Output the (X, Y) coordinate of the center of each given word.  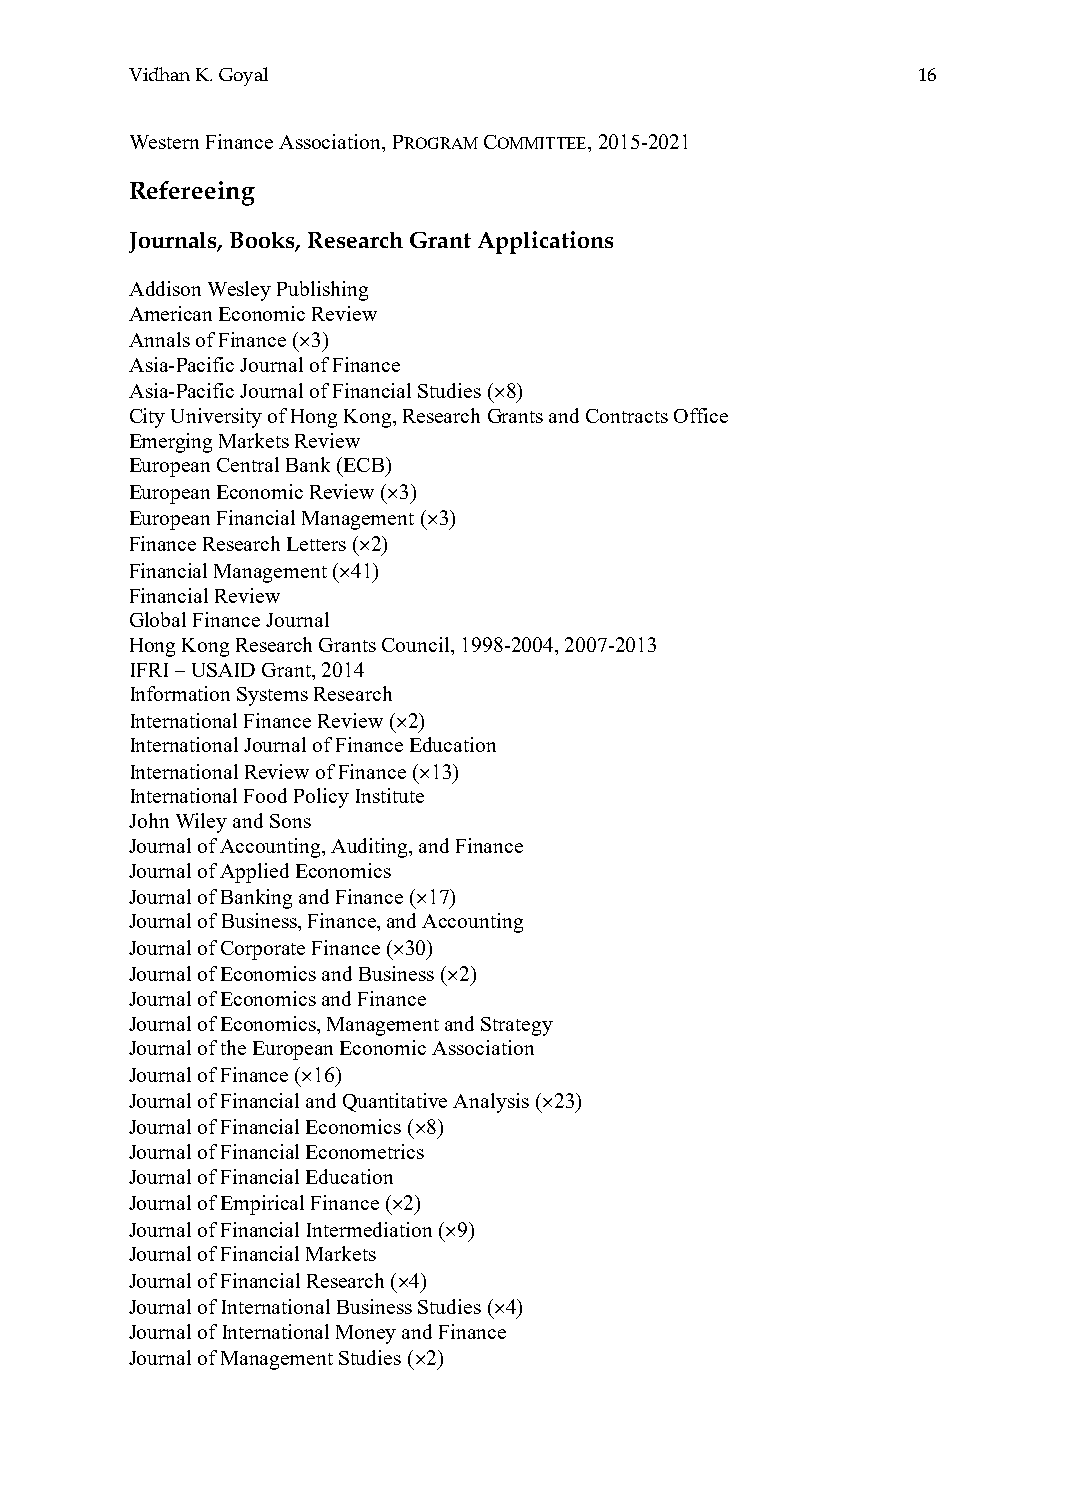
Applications (545, 242)
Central (248, 464)
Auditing (371, 848)
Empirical (262, 1205)
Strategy (517, 1026)
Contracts (627, 416)
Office (701, 415)
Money (366, 1334)
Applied (254, 873)
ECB (362, 464)
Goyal (243, 76)
